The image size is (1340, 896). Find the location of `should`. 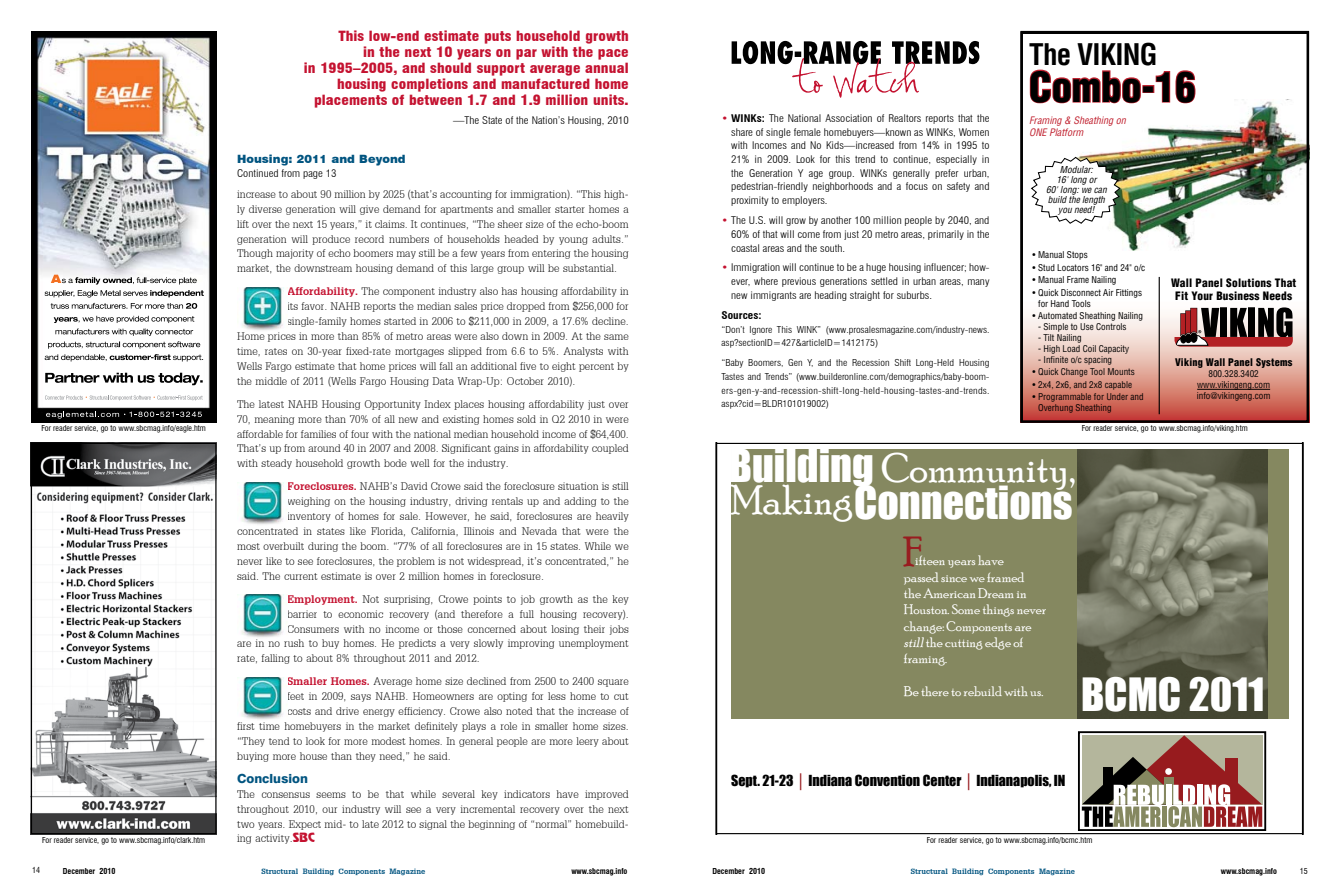

should is located at coordinates (450, 67).
